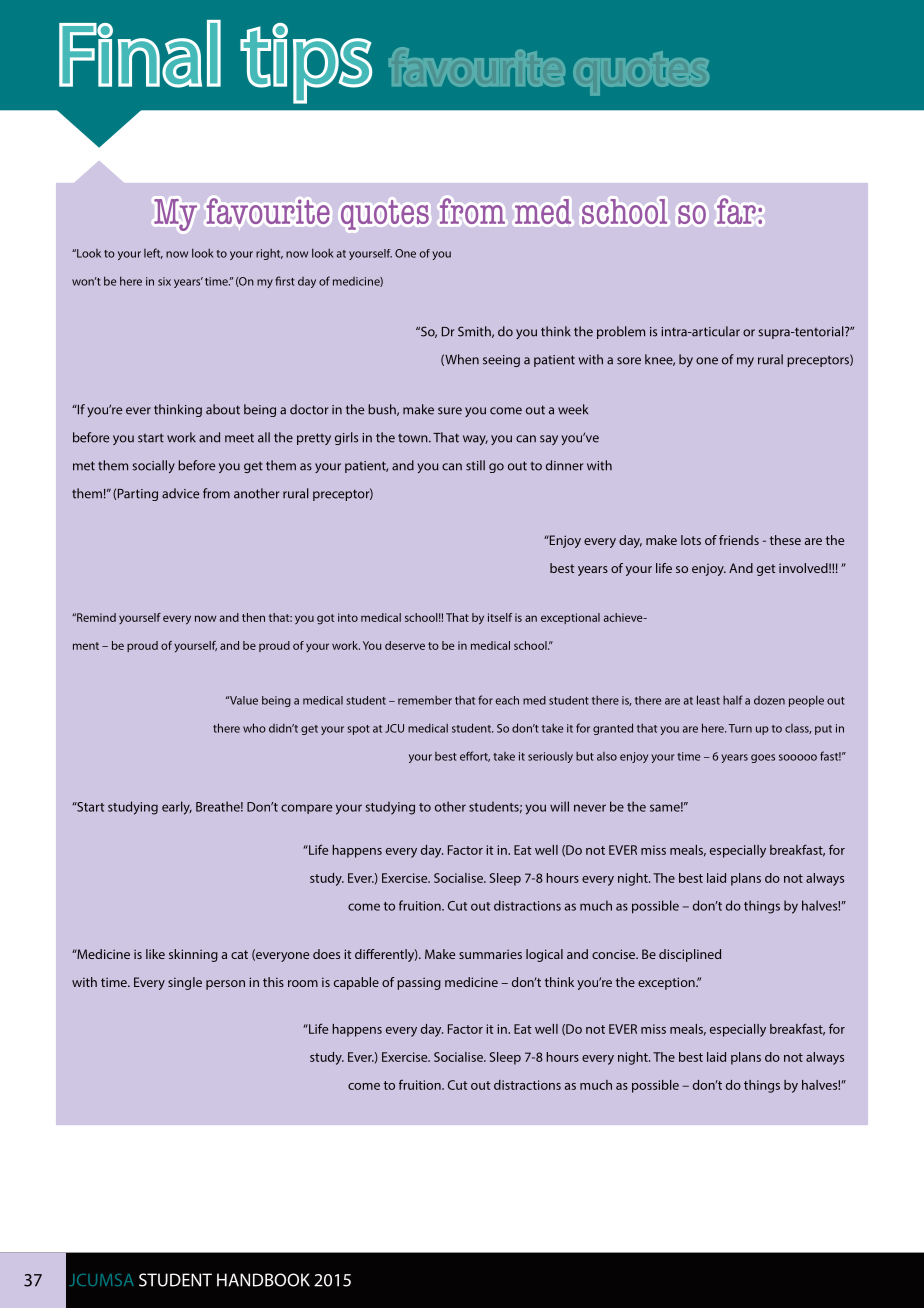 This screenshot has width=924, height=1308. Describe the element at coordinates (425, 700) in the screenshot. I see `remember` at that location.
